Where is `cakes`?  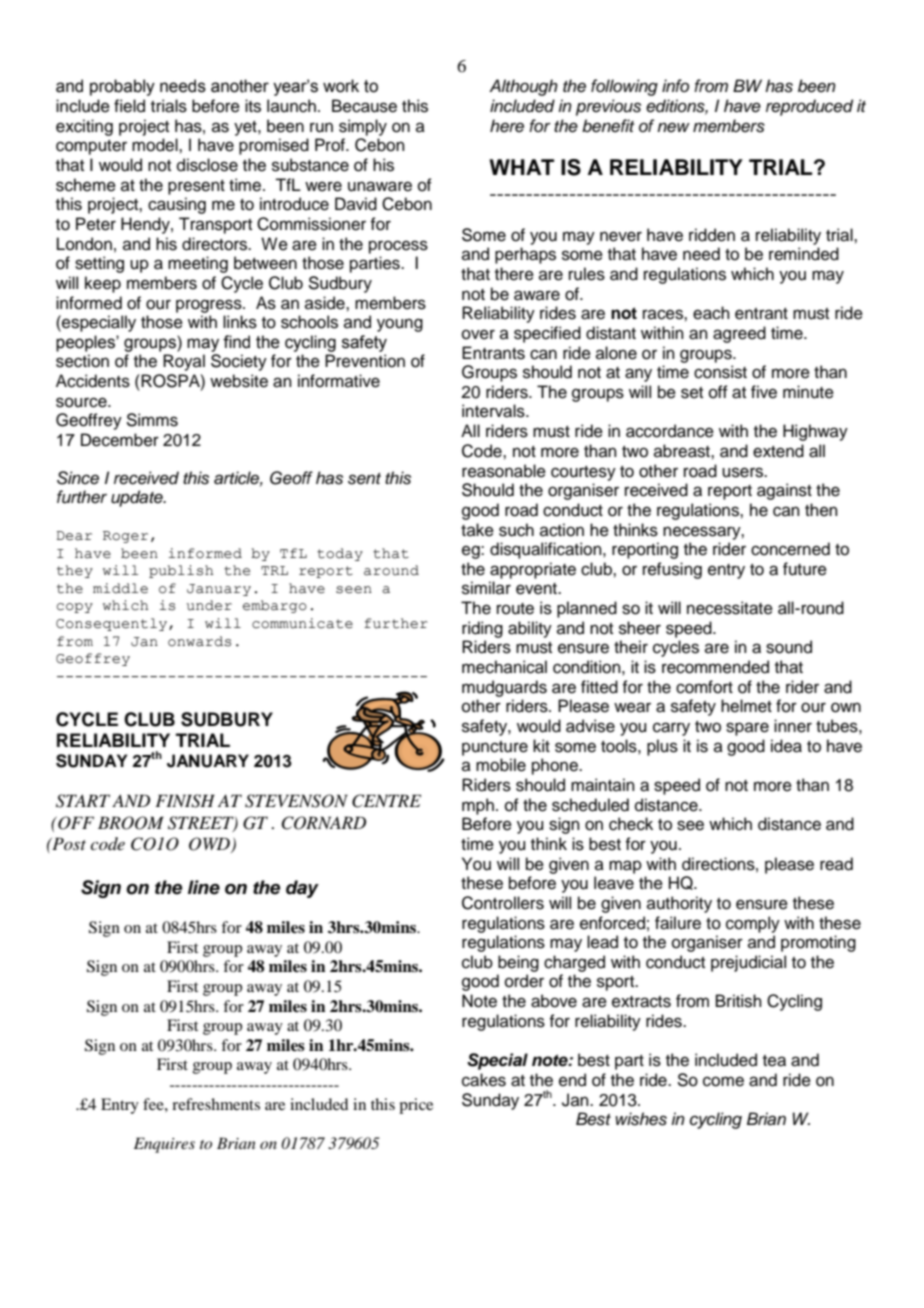 cakes is located at coordinates (484, 1080).
